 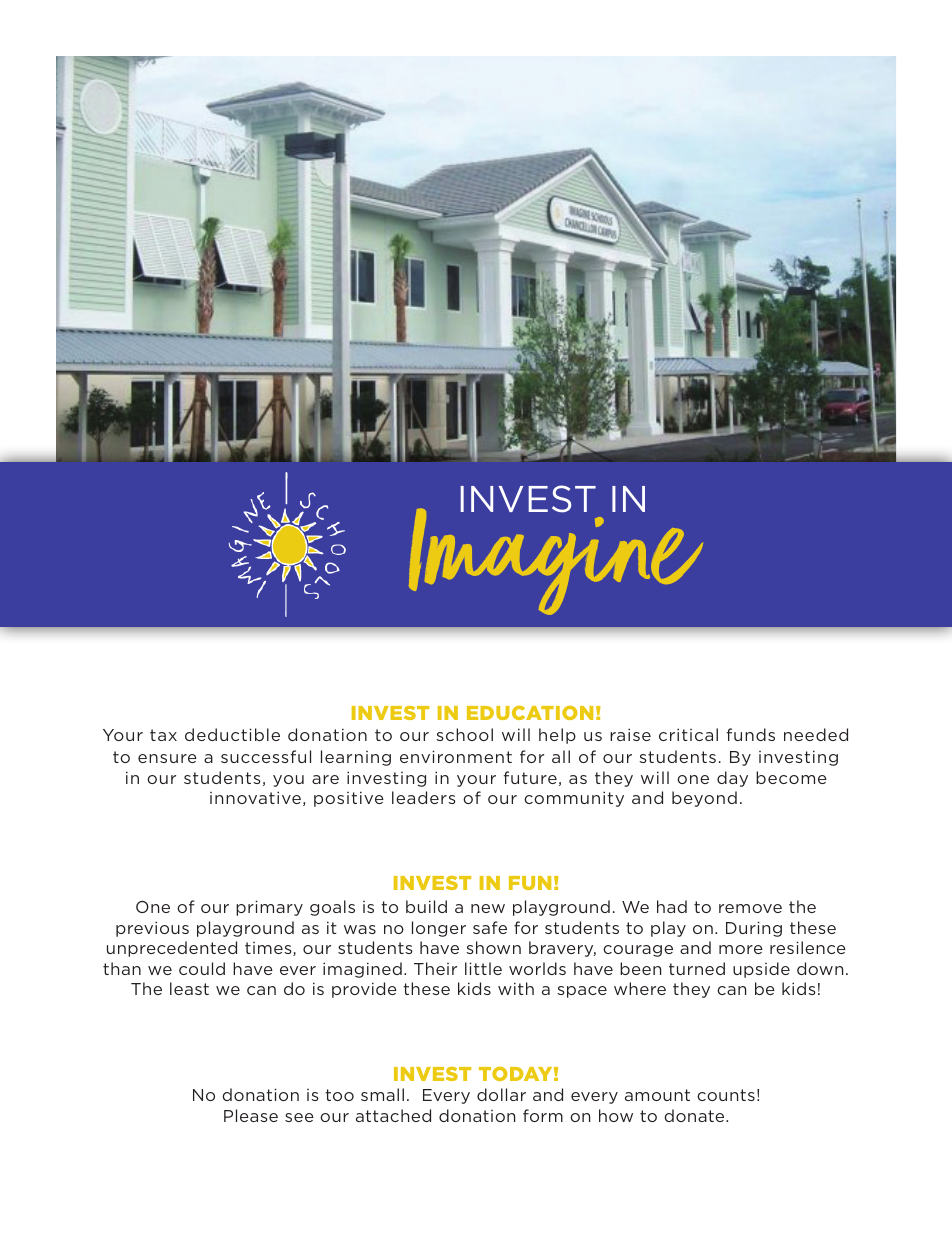 What do you see at coordinates (751, 734) in the document?
I see `funds` at bounding box center [751, 734].
